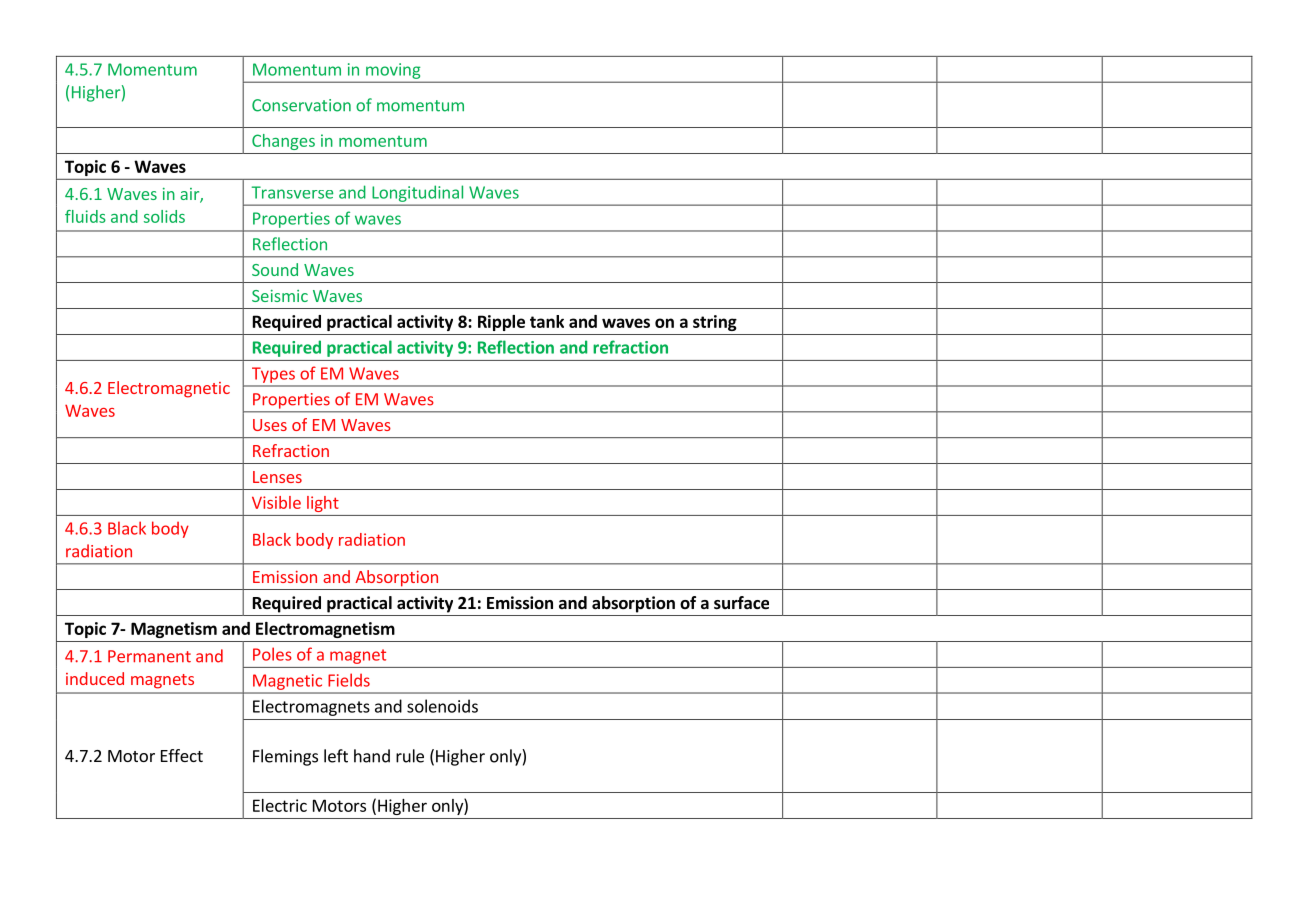 The height and width of the page is (924, 1308). What do you see at coordinates (182, 755) in the page?
I see `Effect` at bounding box center [182, 755].
